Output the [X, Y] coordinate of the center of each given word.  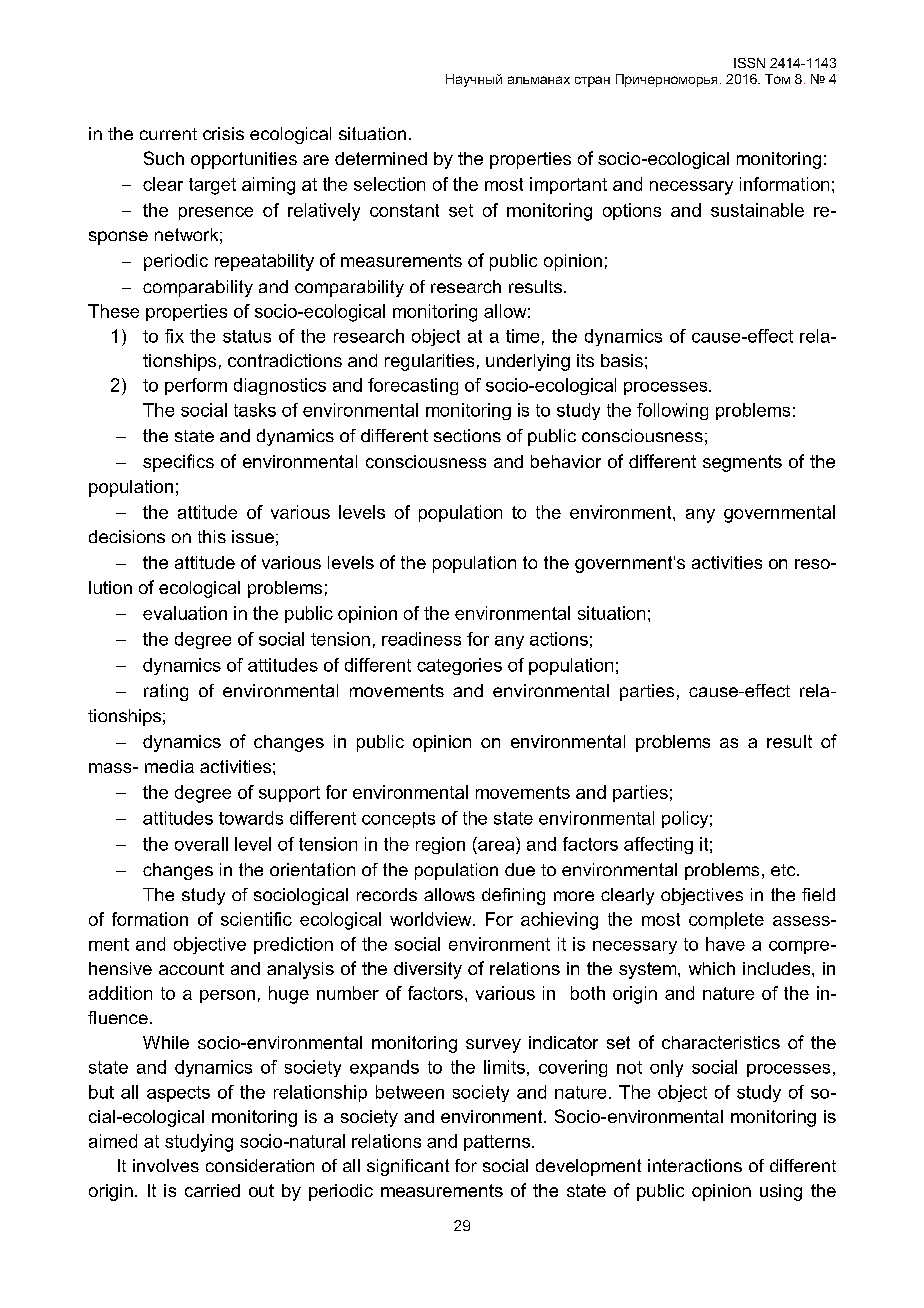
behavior [566, 461]
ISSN [749, 63]
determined [381, 158]
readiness [421, 639]
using [781, 1192]
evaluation [185, 613]
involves [166, 1165]
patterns [498, 1143]
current [168, 134]
